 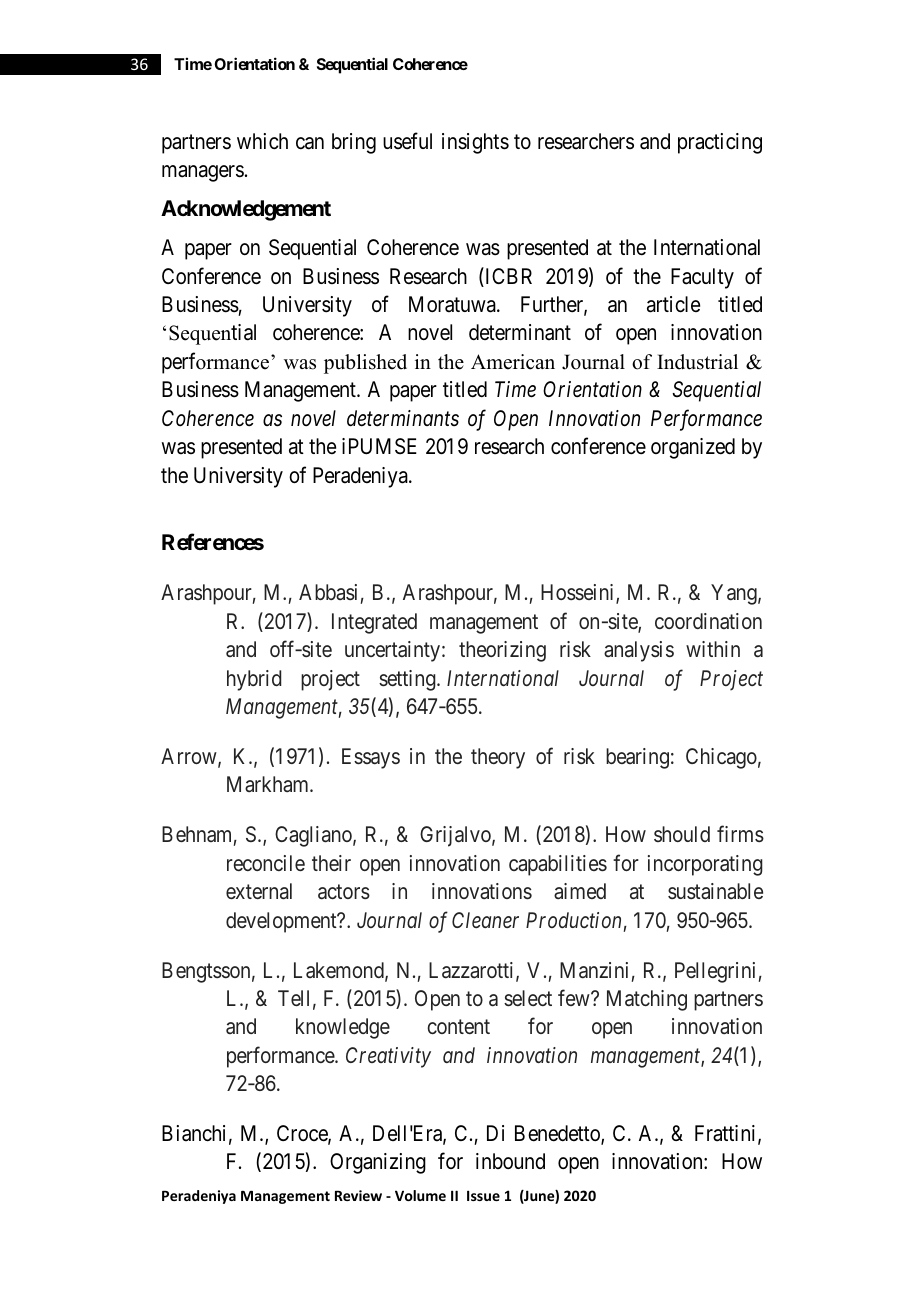 I want to click on Review, so click(x=358, y=1195).
